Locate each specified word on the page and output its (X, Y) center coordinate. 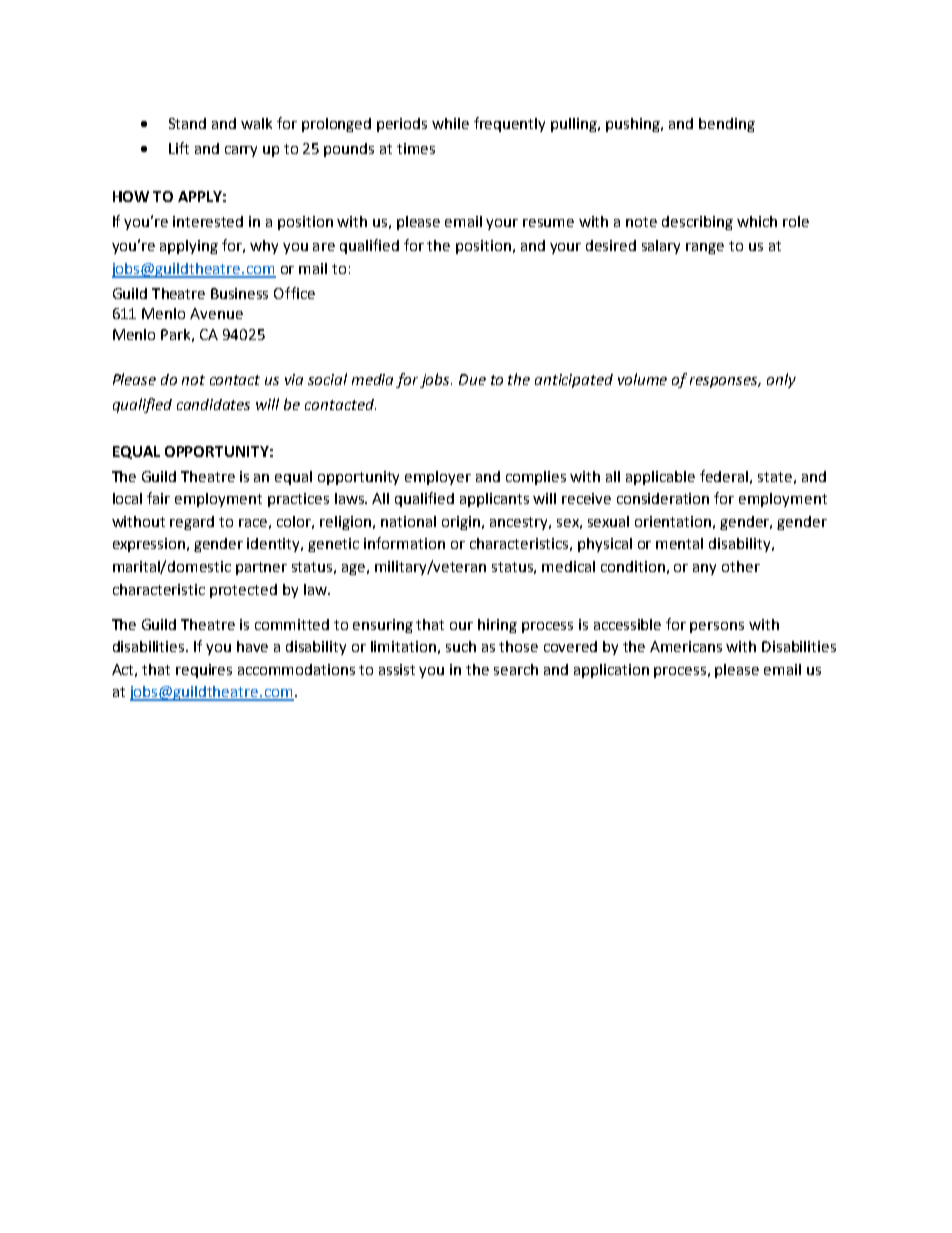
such (461, 646)
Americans (686, 646)
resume (548, 223)
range (705, 248)
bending (727, 125)
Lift (179, 148)
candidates (213, 404)
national (408, 521)
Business (239, 293)
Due (472, 379)
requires (204, 671)
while (450, 123)
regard (192, 523)
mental (679, 543)
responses (725, 382)
